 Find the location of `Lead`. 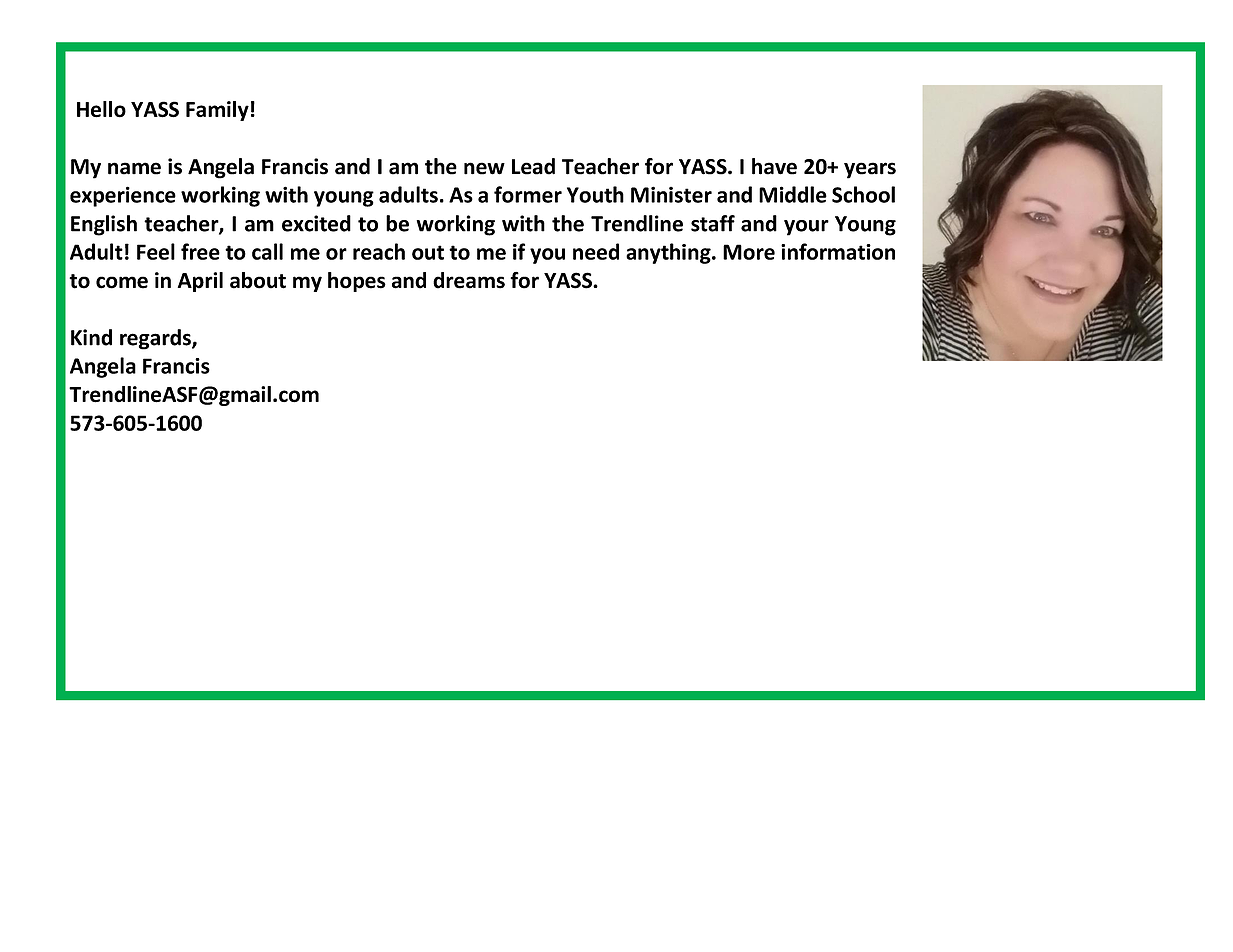

Lead is located at coordinates (533, 166).
